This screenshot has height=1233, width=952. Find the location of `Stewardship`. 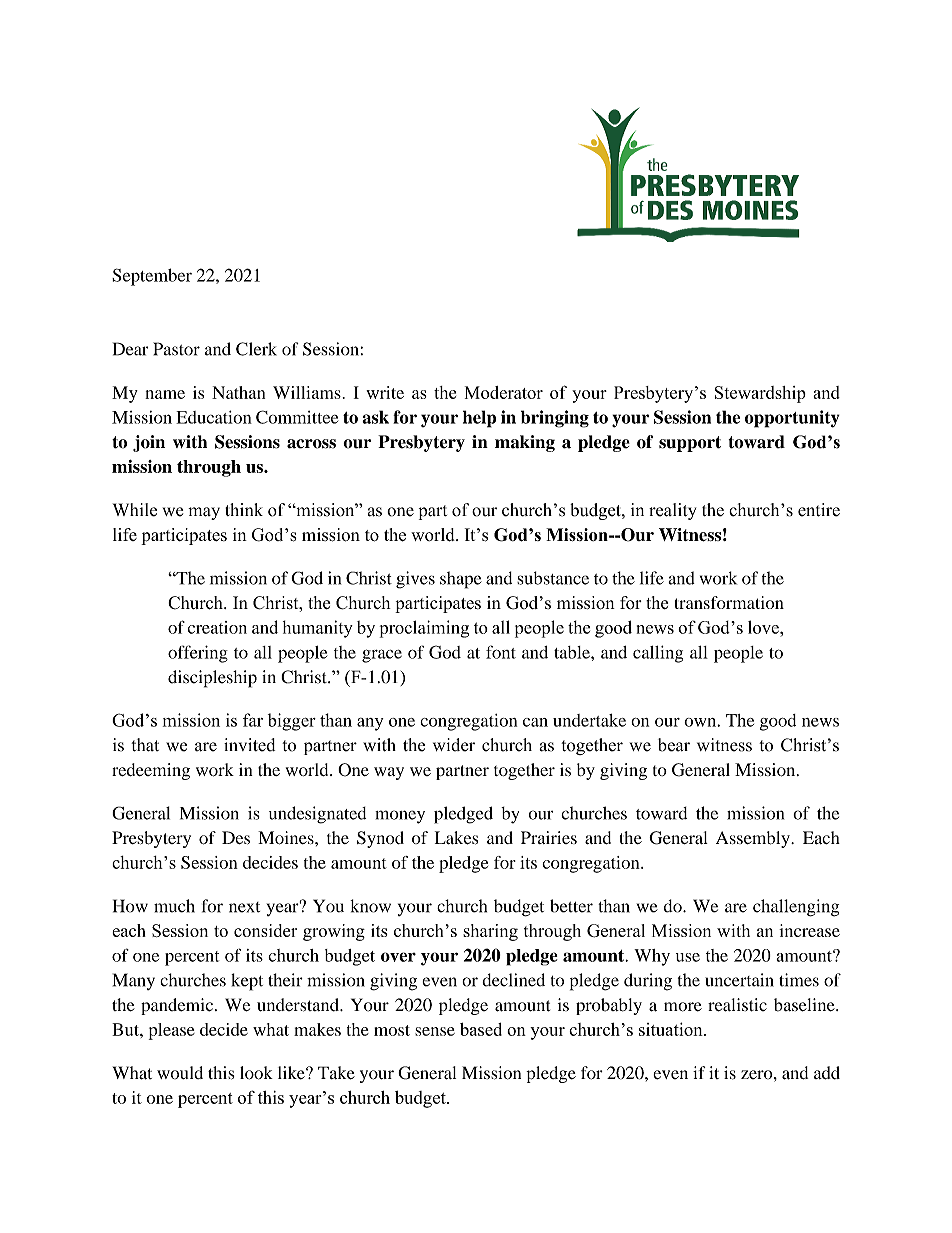

Stewardship is located at coordinates (760, 394).
